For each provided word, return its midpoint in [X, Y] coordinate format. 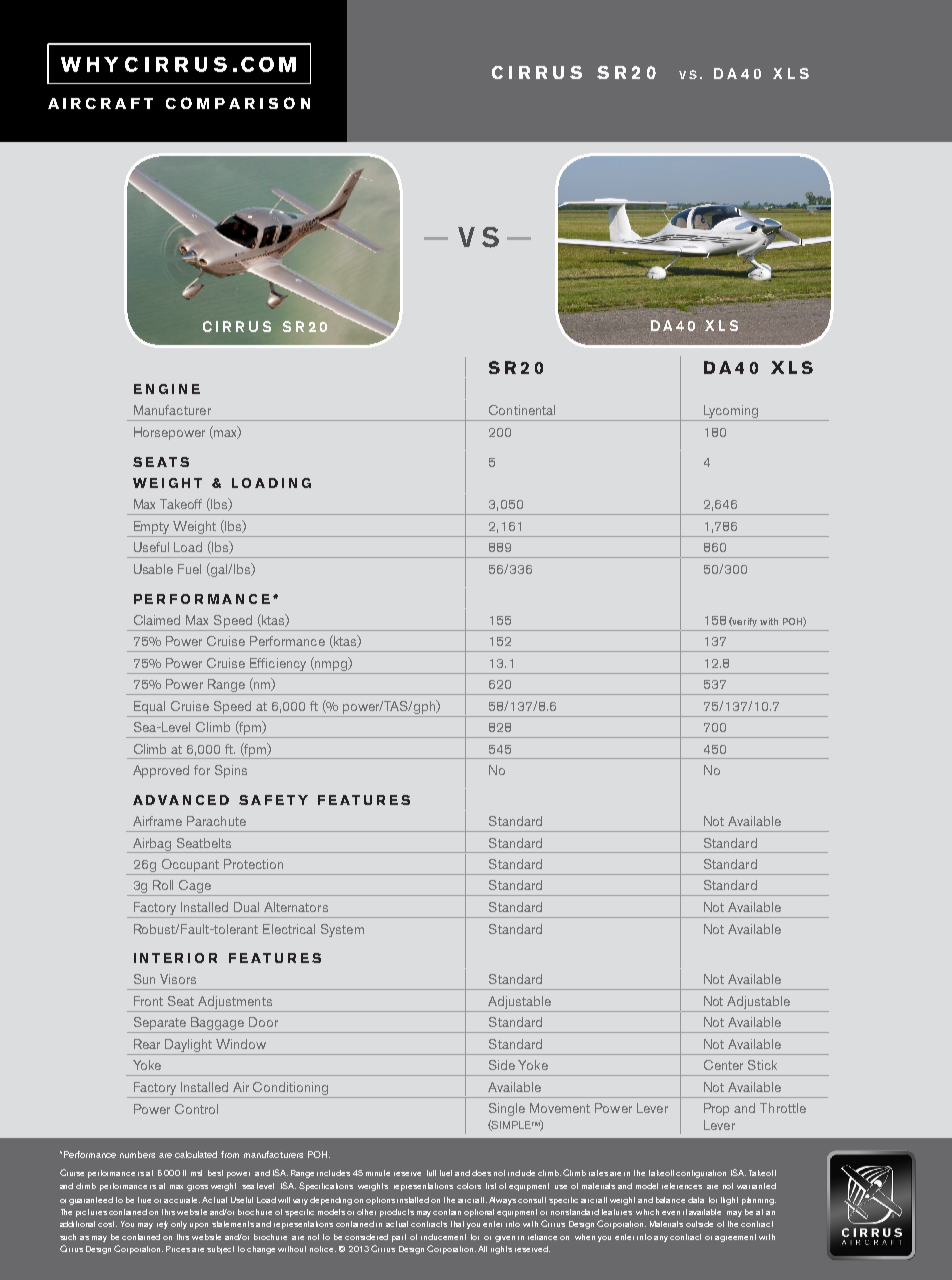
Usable [153, 569]
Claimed [157, 620]
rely [162, 1225]
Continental [522, 410]
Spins [231, 771]
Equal [149, 707]
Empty [152, 529]
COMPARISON [238, 103]
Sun [144, 979]
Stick [762, 1065]
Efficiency [278, 664]
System [342, 930]
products [397, 1213]
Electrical [289, 929]
